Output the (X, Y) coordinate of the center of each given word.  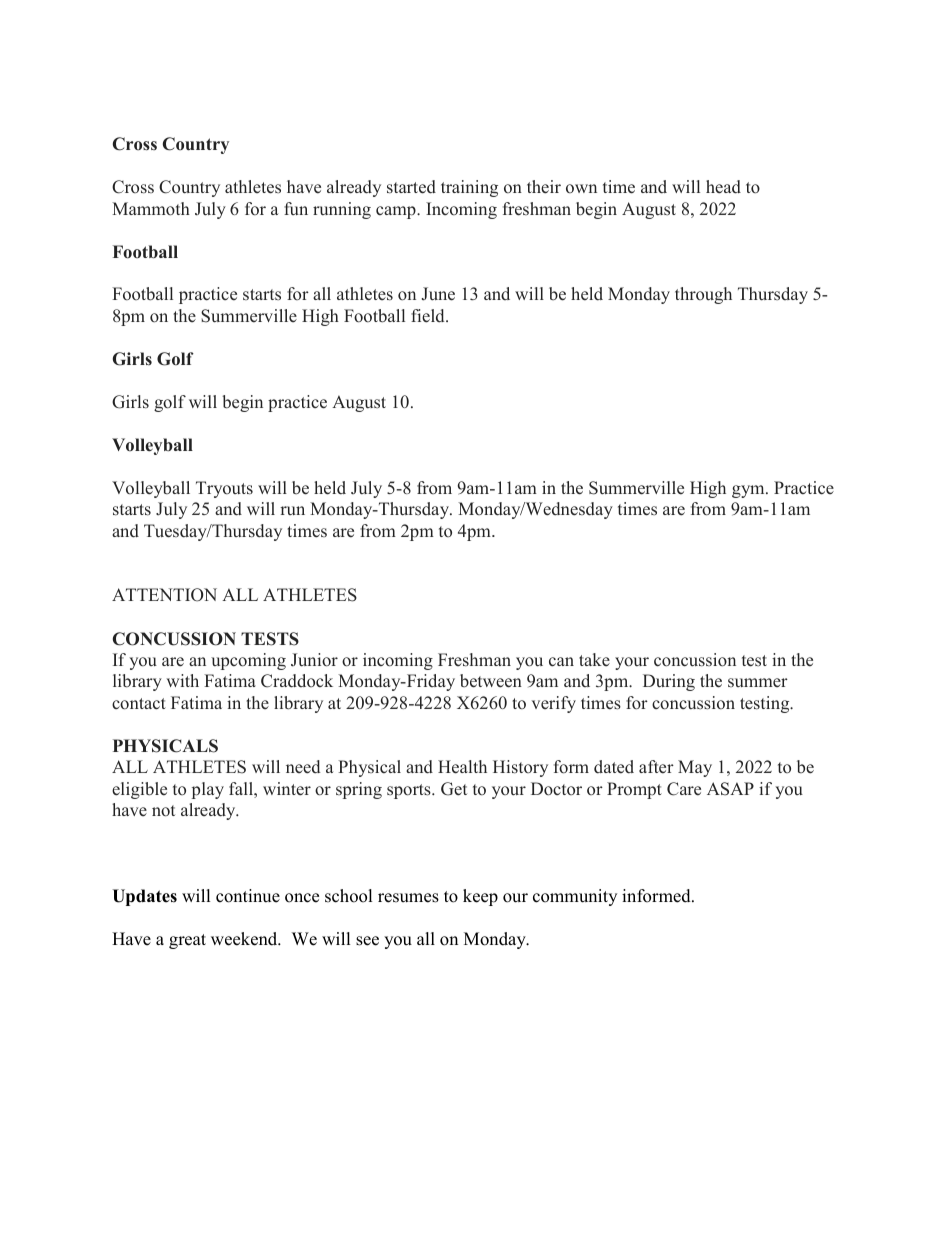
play (208, 790)
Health (462, 767)
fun (296, 208)
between (491, 681)
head (723, 187)
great (187, 941)
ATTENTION (164, 595)
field (429, 316)
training (469, 188)
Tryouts (224, 489)
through (703, 295)
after (656, 767)
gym (749, 491)
